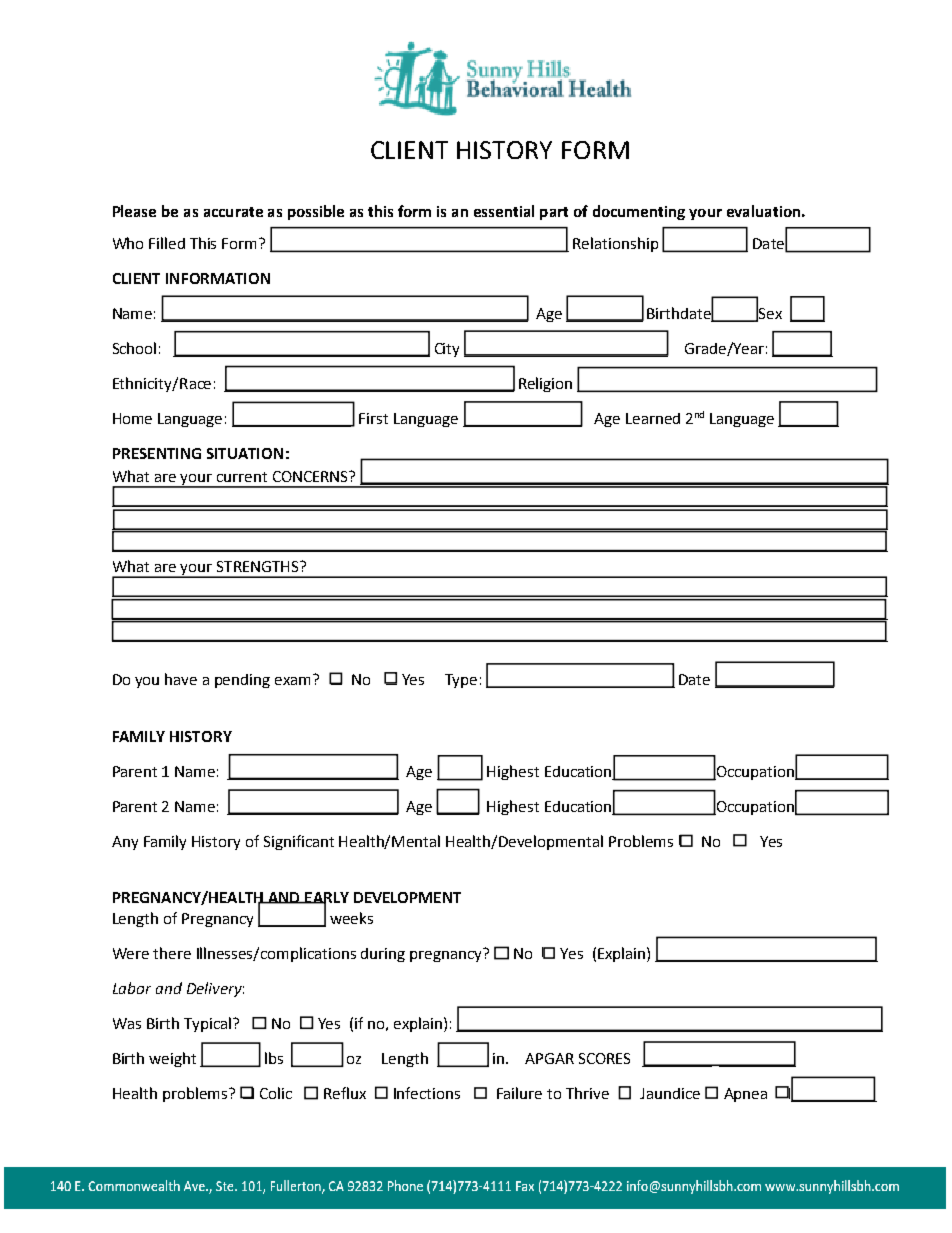  I want to click on weight, so click(172, 1059).
